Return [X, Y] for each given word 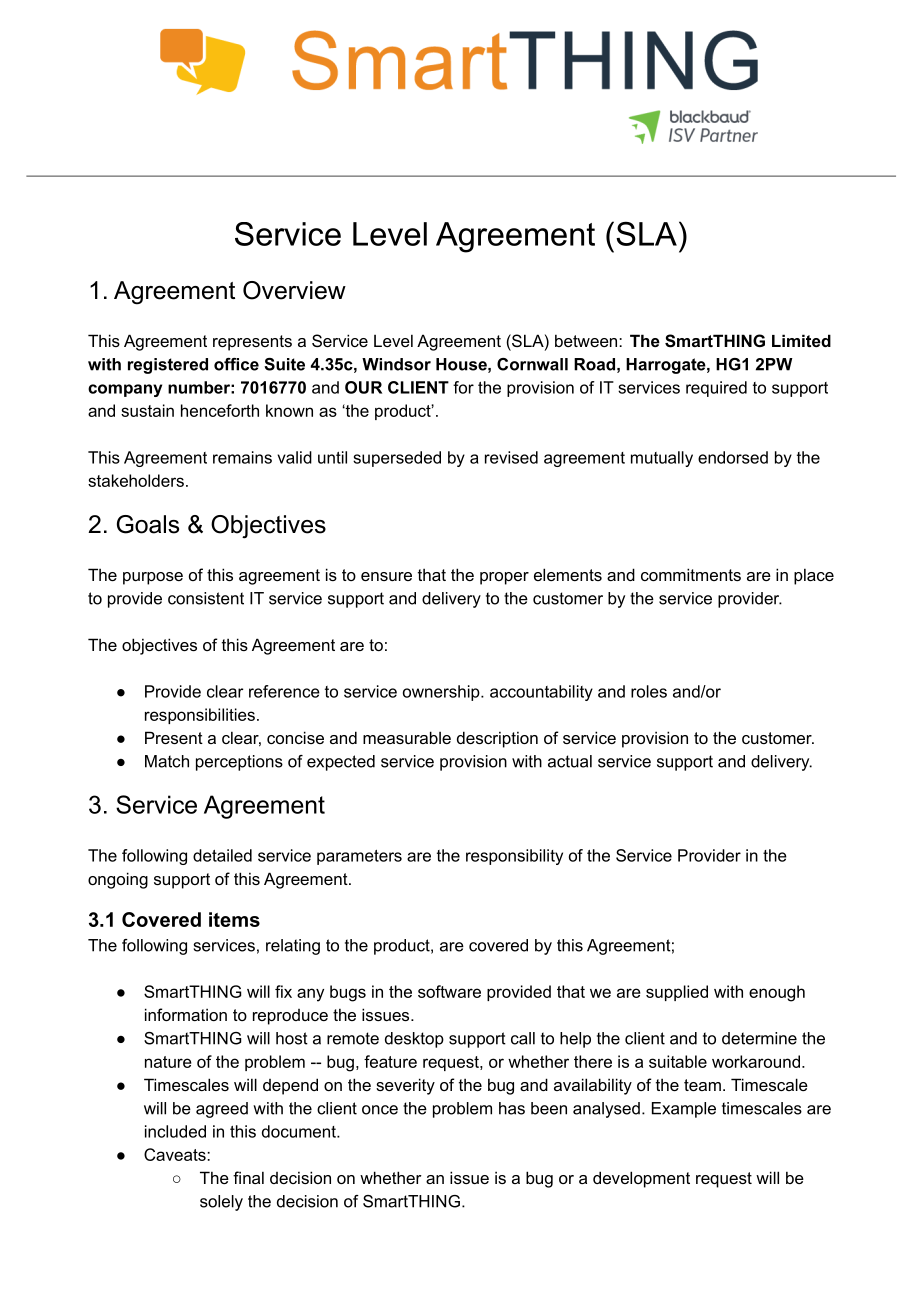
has [512, 1108]
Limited [801, 340]
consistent [206, 598]
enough [777, 993]
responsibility [514, 857]
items [234, 919]
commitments [691, 574]
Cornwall [532, 364]
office [236, 364]
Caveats [176, 1154]
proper [504, 578]
